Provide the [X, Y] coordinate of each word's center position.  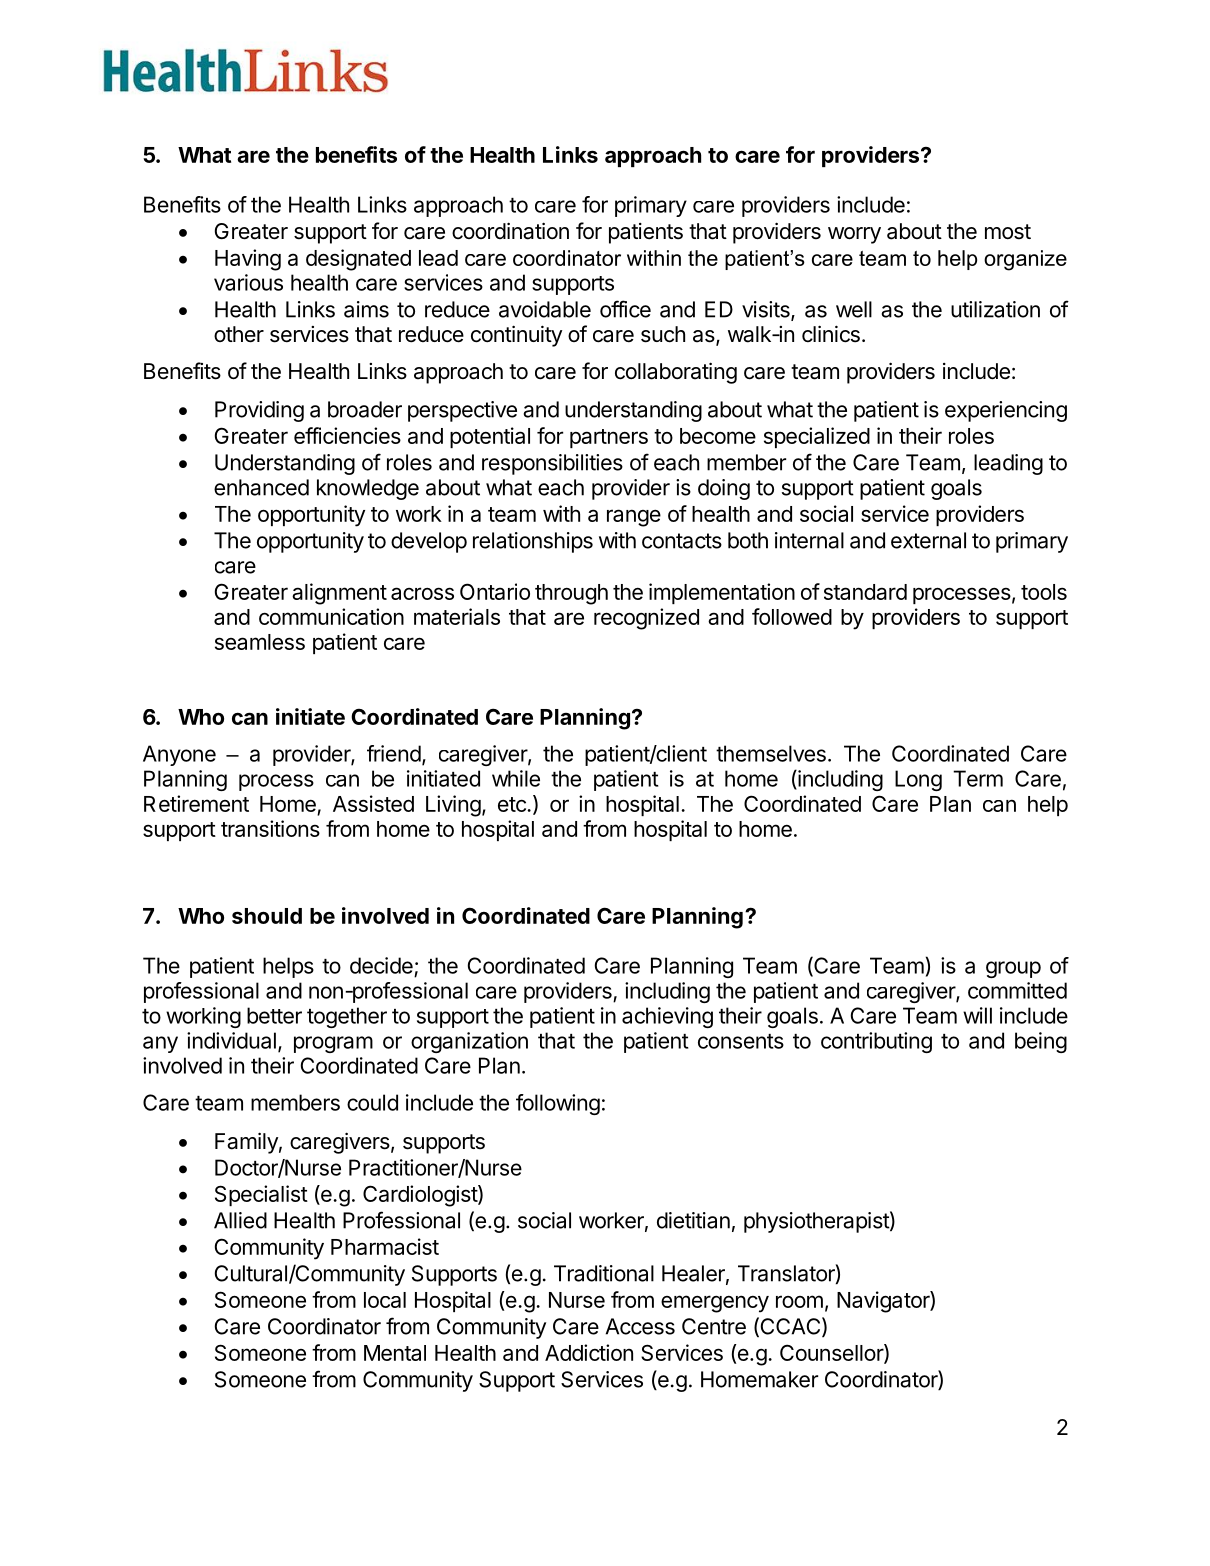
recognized [646, 619]
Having [248, 260]
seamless [260, 642]
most [1008, 232]
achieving [667, 1017]
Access [640, 1326]
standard [865, 592]
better [274, 1015]
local [385, 1300]
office [625, 309]
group [1013, 969]
